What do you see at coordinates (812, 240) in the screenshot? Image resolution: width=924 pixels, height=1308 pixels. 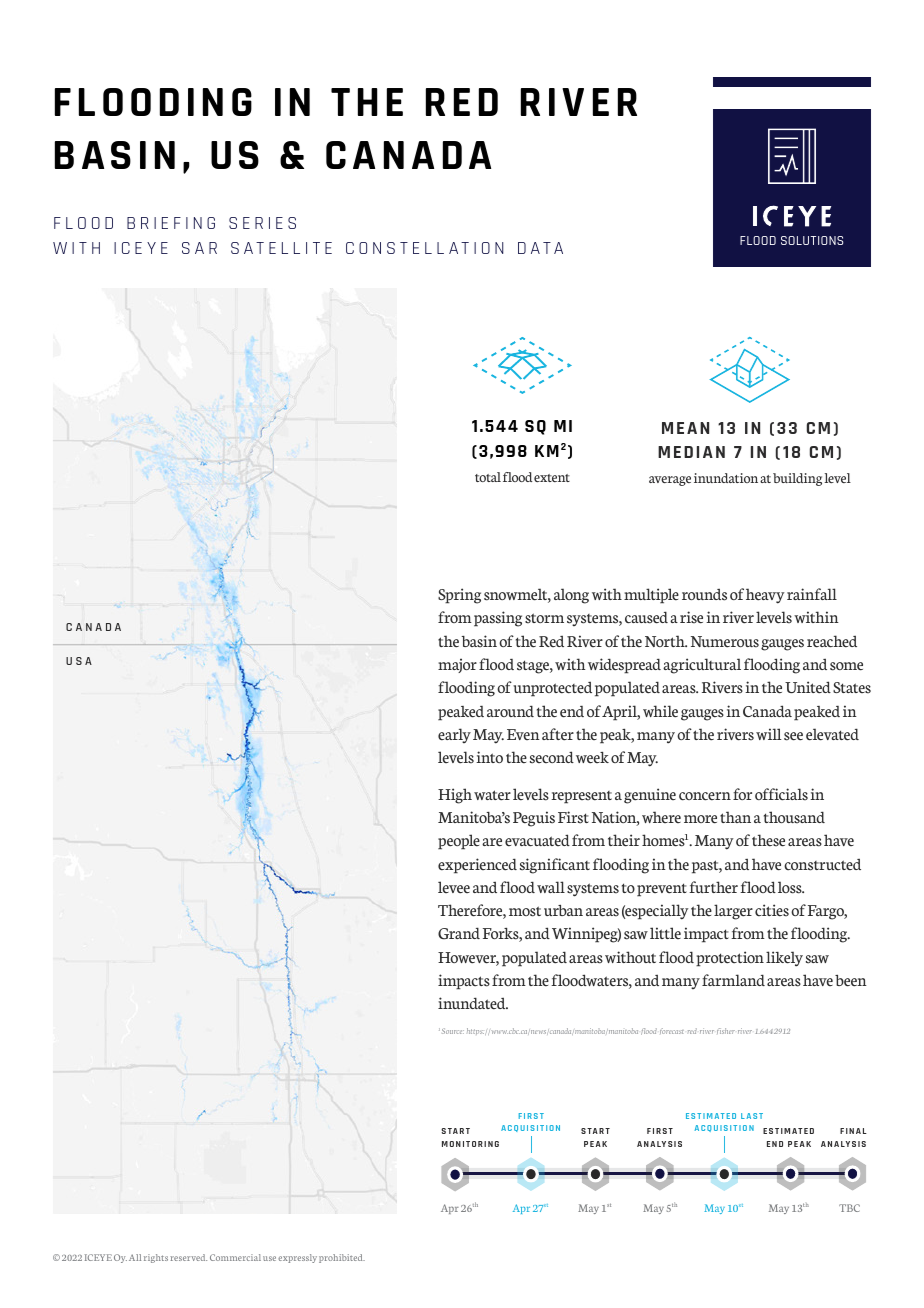 I see `SOLUTIONS` at bounding box center [812, 240].
